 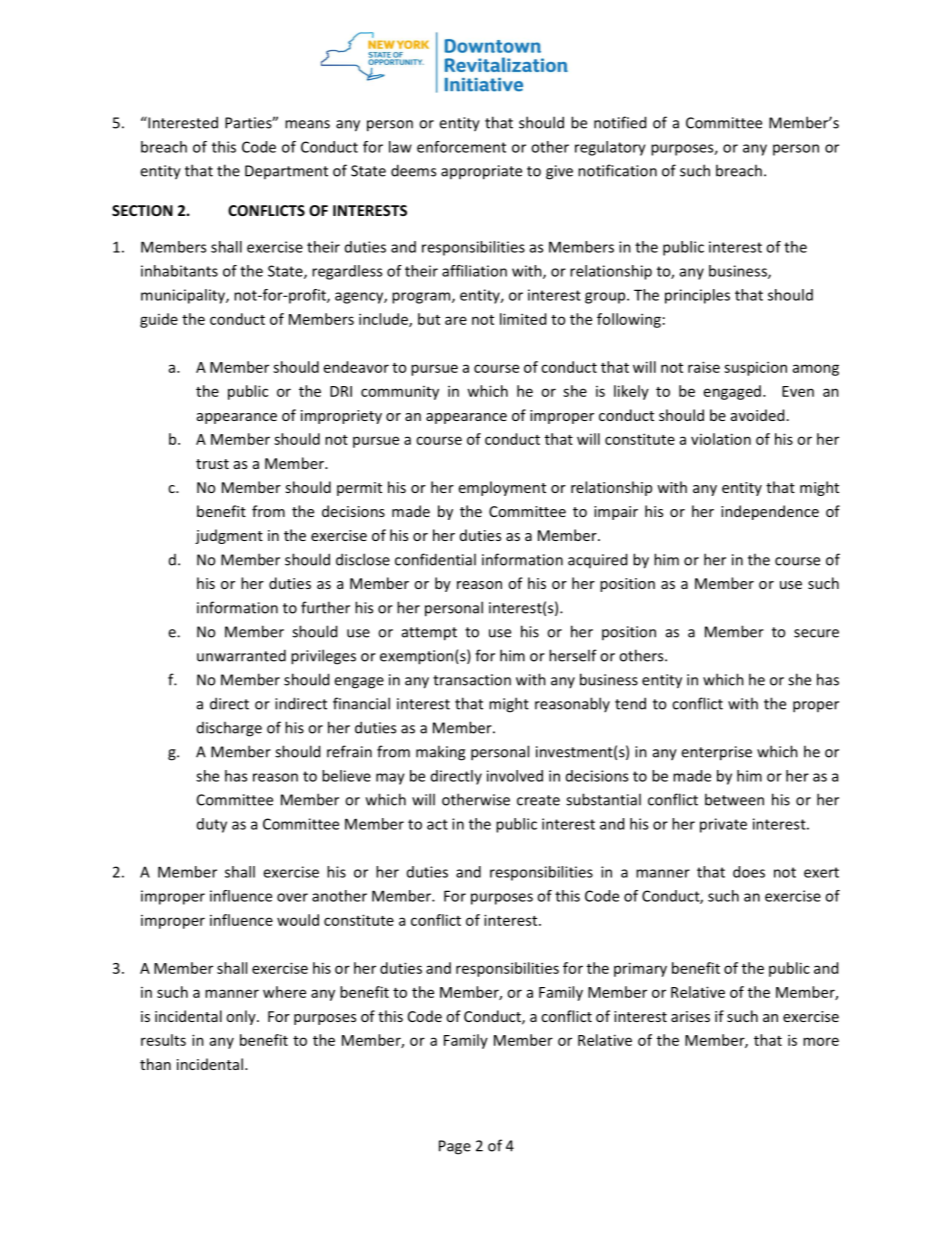 I want to click on enforcement, so click(x=461, y=147).
